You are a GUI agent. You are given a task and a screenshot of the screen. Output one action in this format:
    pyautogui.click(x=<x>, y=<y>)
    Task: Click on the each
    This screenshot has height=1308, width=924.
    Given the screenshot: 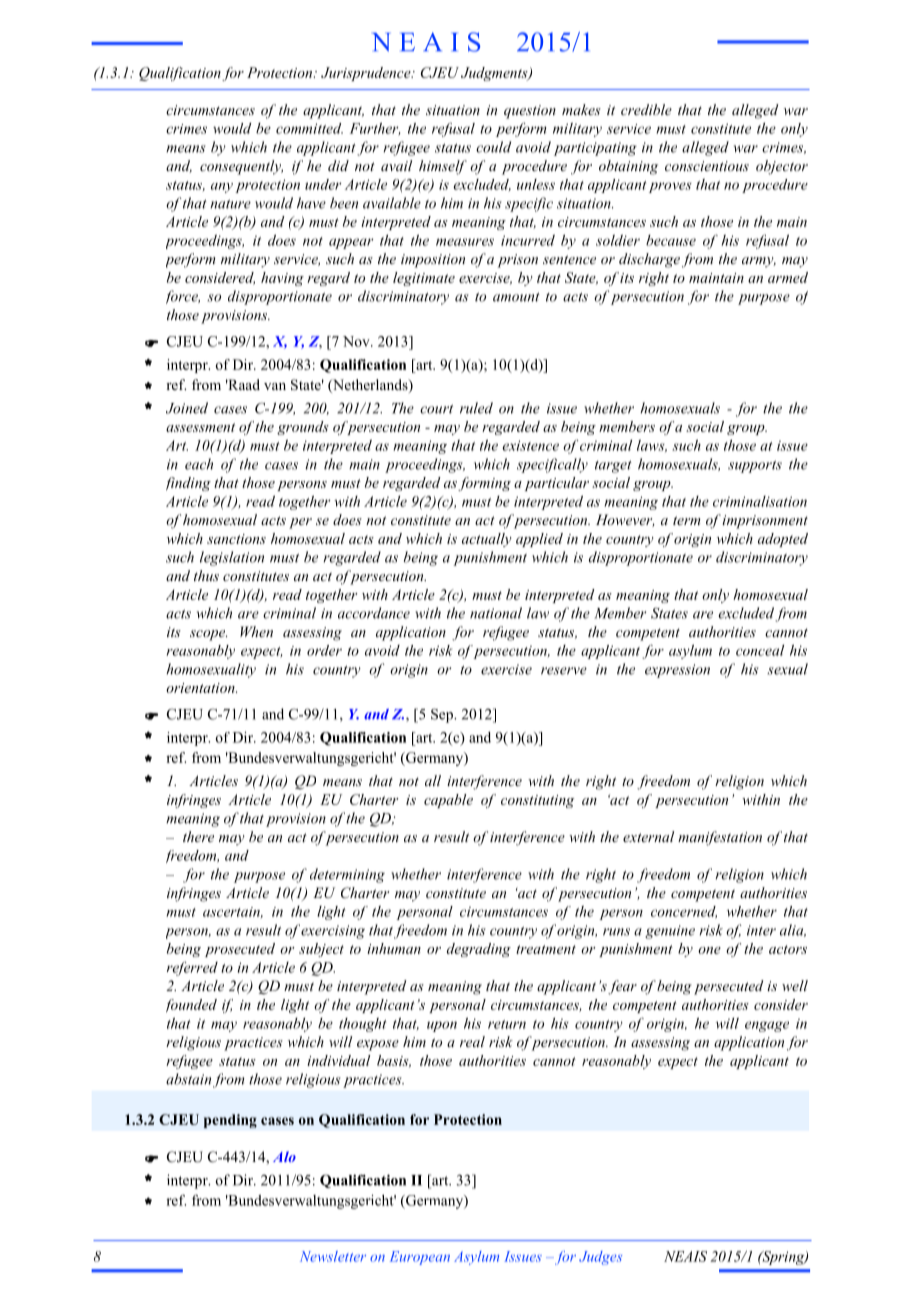 What is the action you would take?
    pyautogui.click(x=199, y=464)
